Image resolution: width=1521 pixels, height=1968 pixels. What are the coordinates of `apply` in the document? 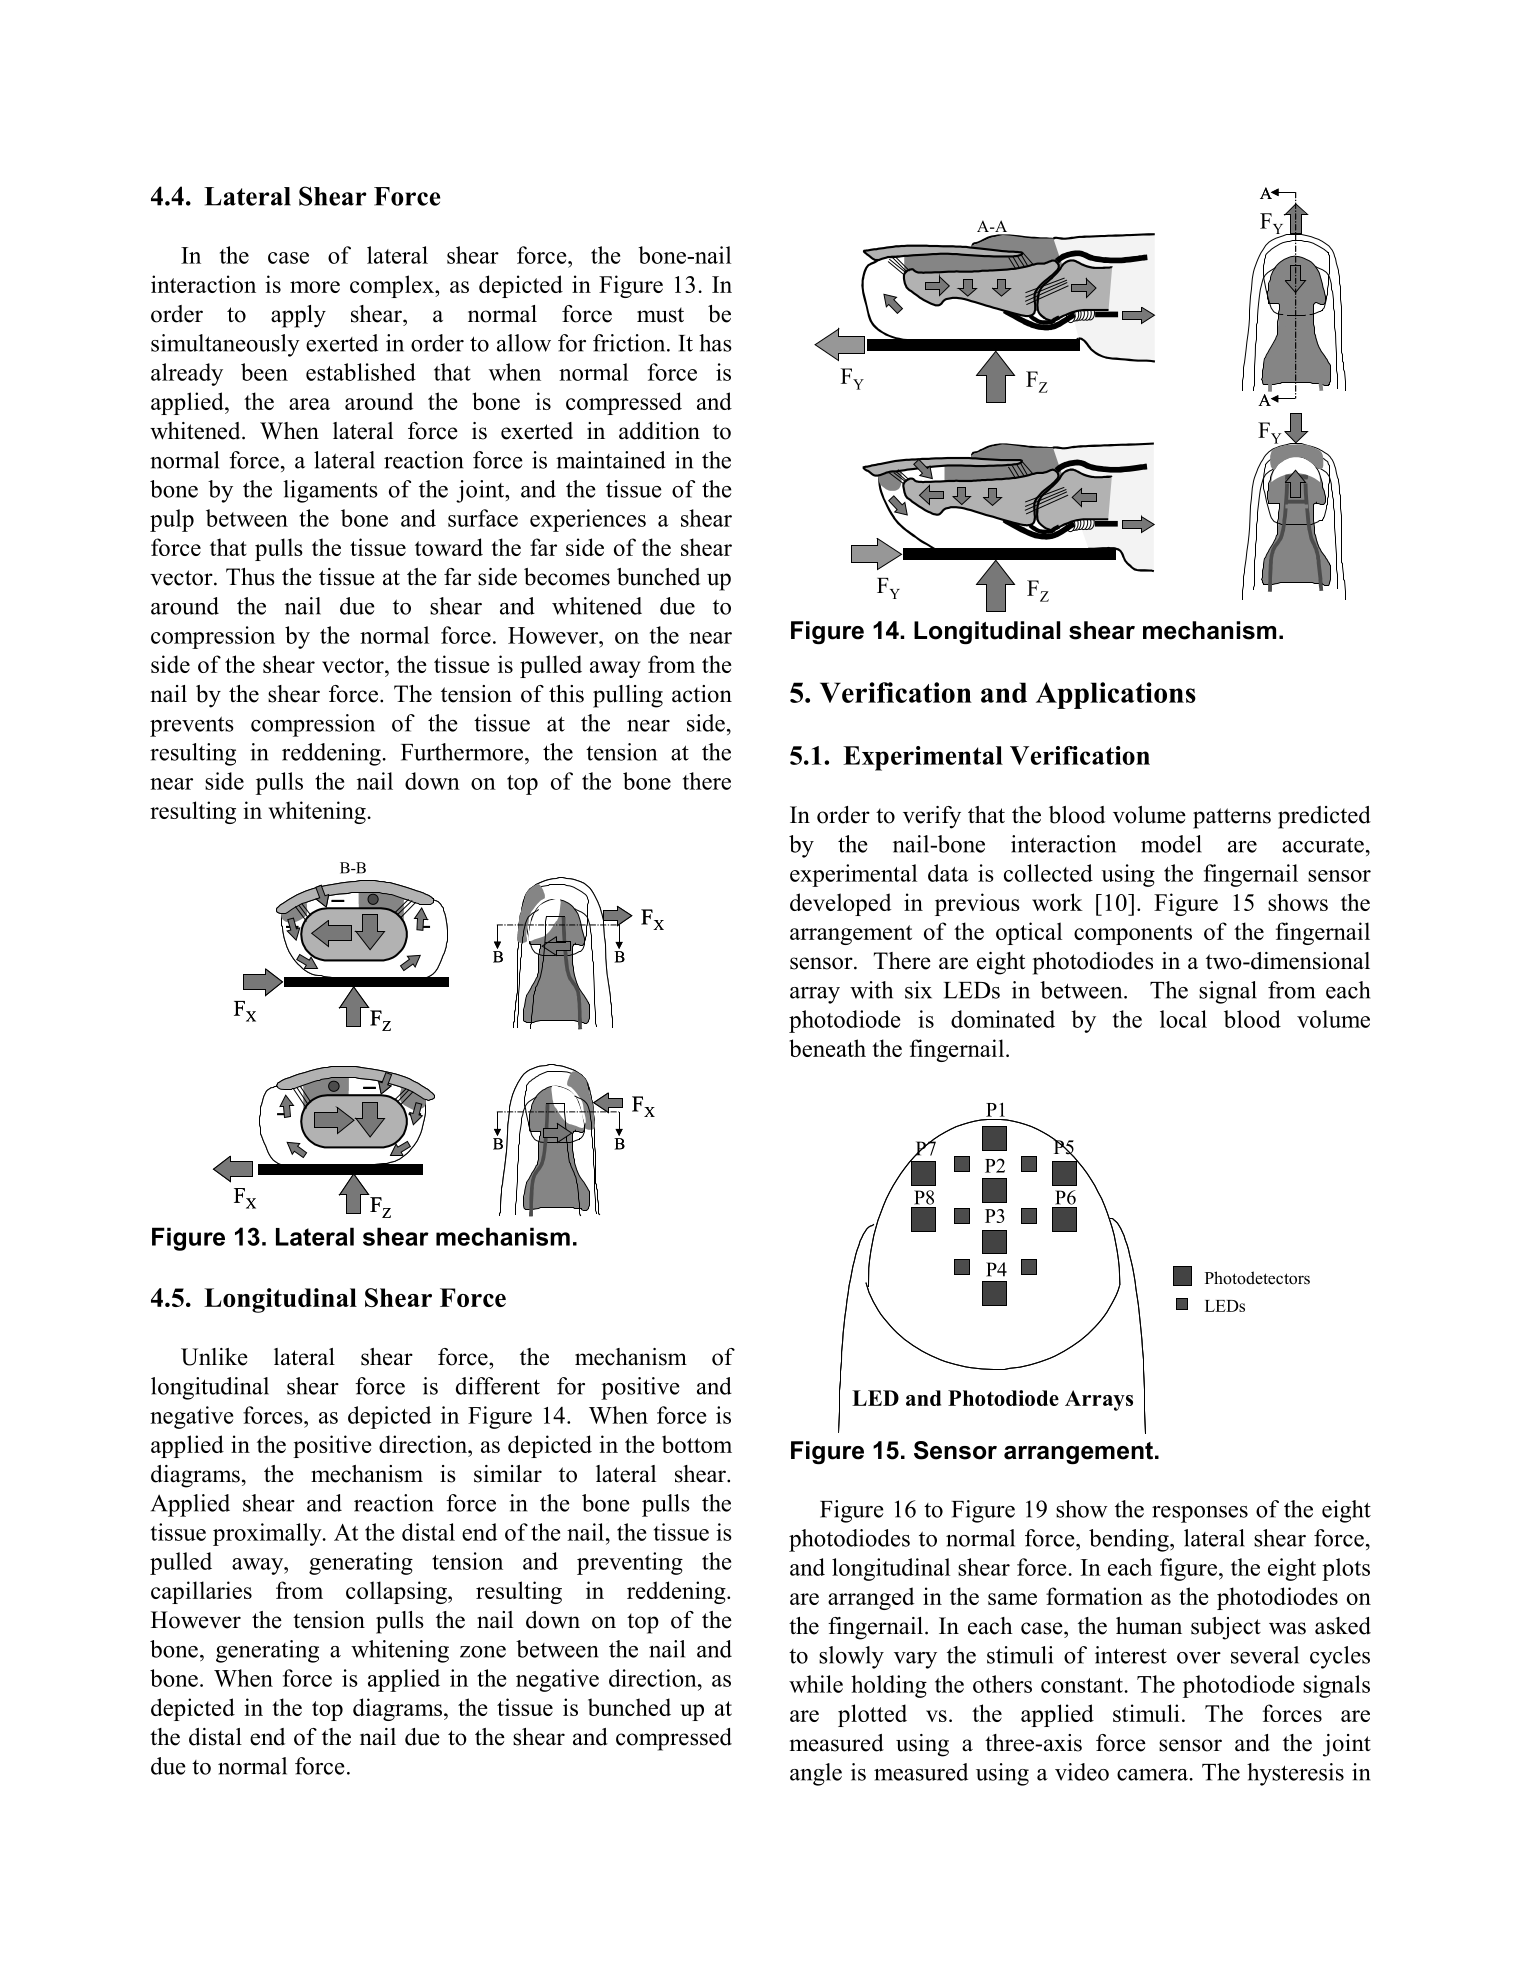 It's located at (298, 316).
